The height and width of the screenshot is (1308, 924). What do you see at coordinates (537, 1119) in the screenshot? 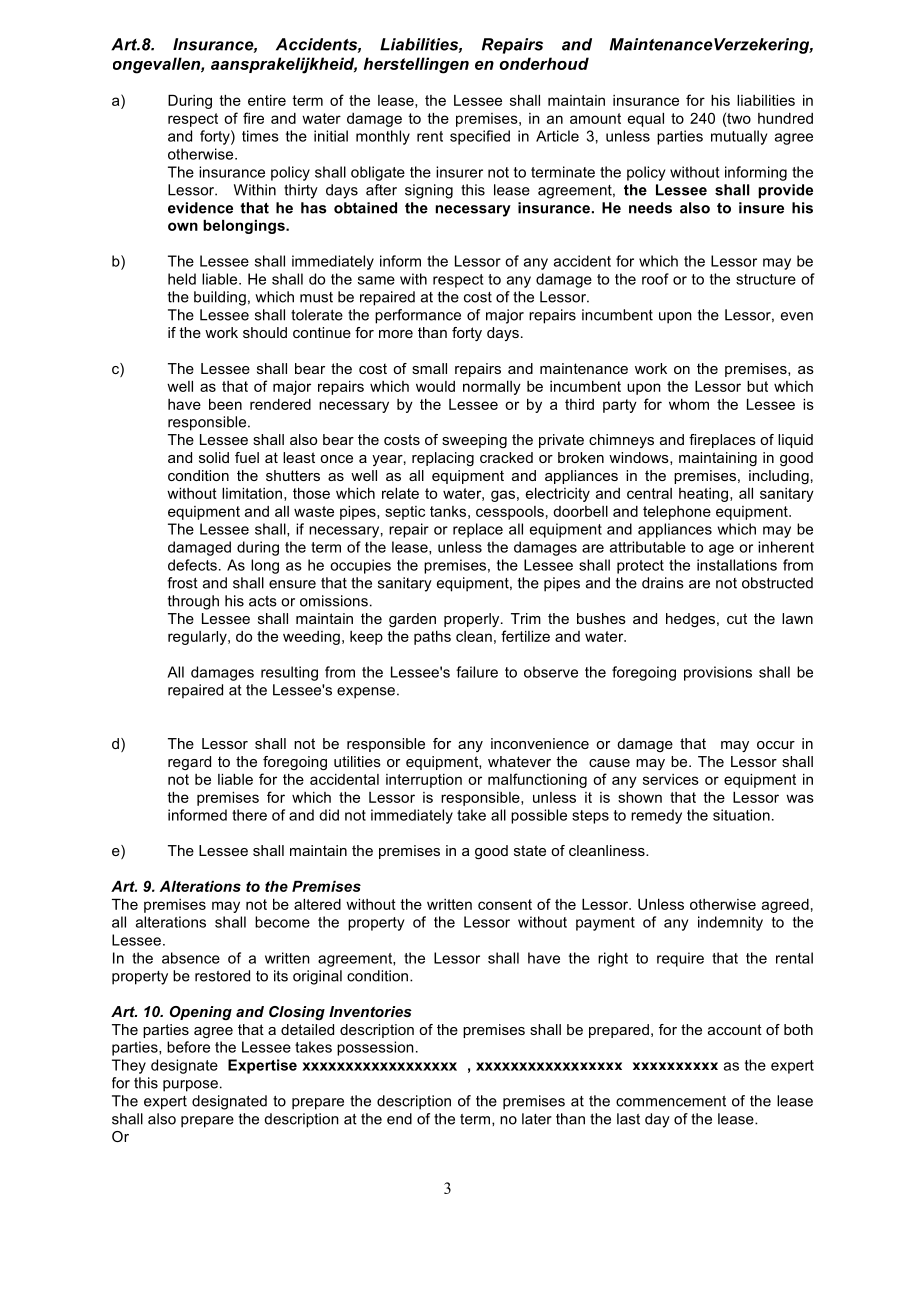
I see `later` at bounding box center [537, 1119].
